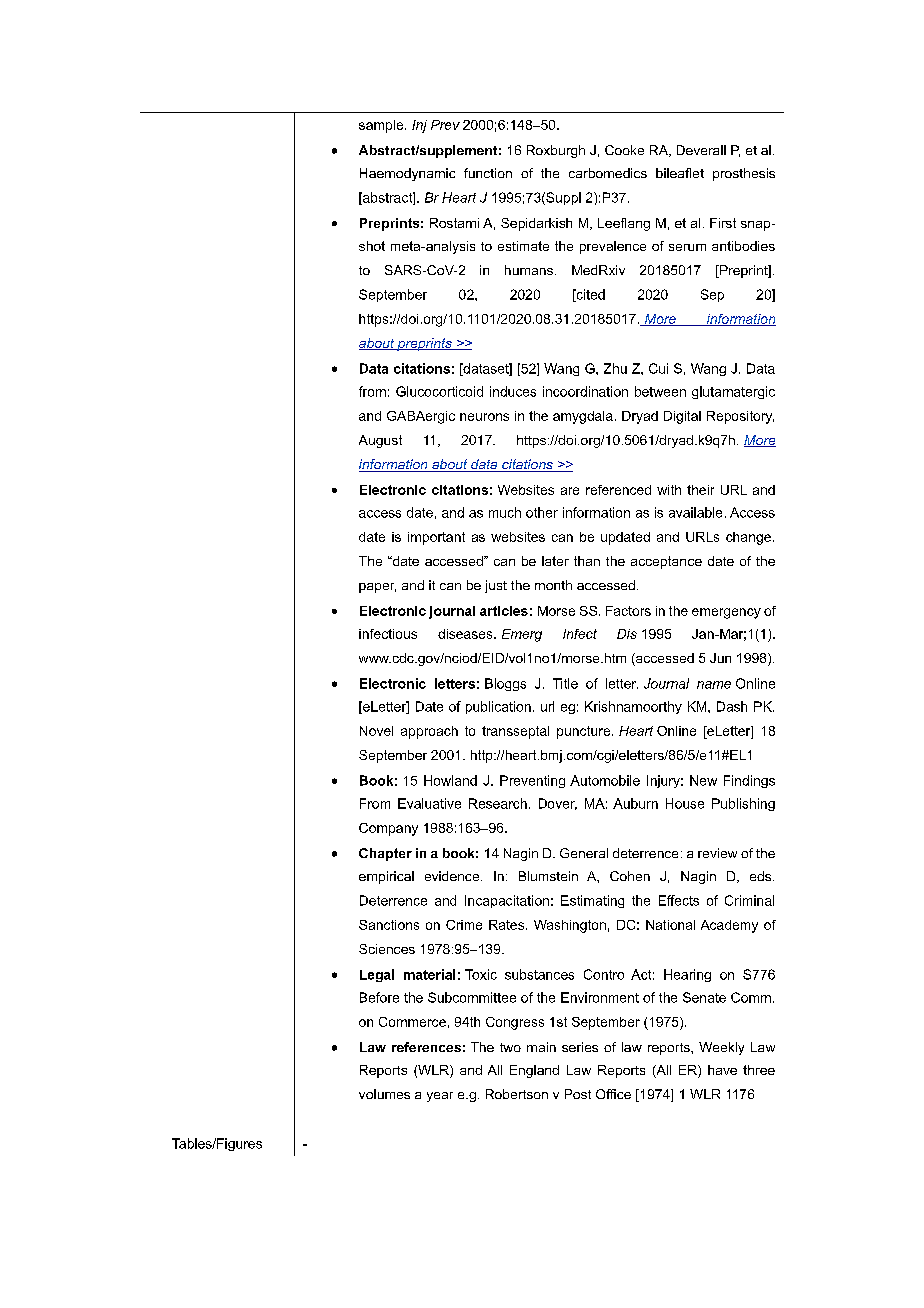 This screenshot has width=924, height=1308. I want to click on glutamatergic, so click(733, 392).
